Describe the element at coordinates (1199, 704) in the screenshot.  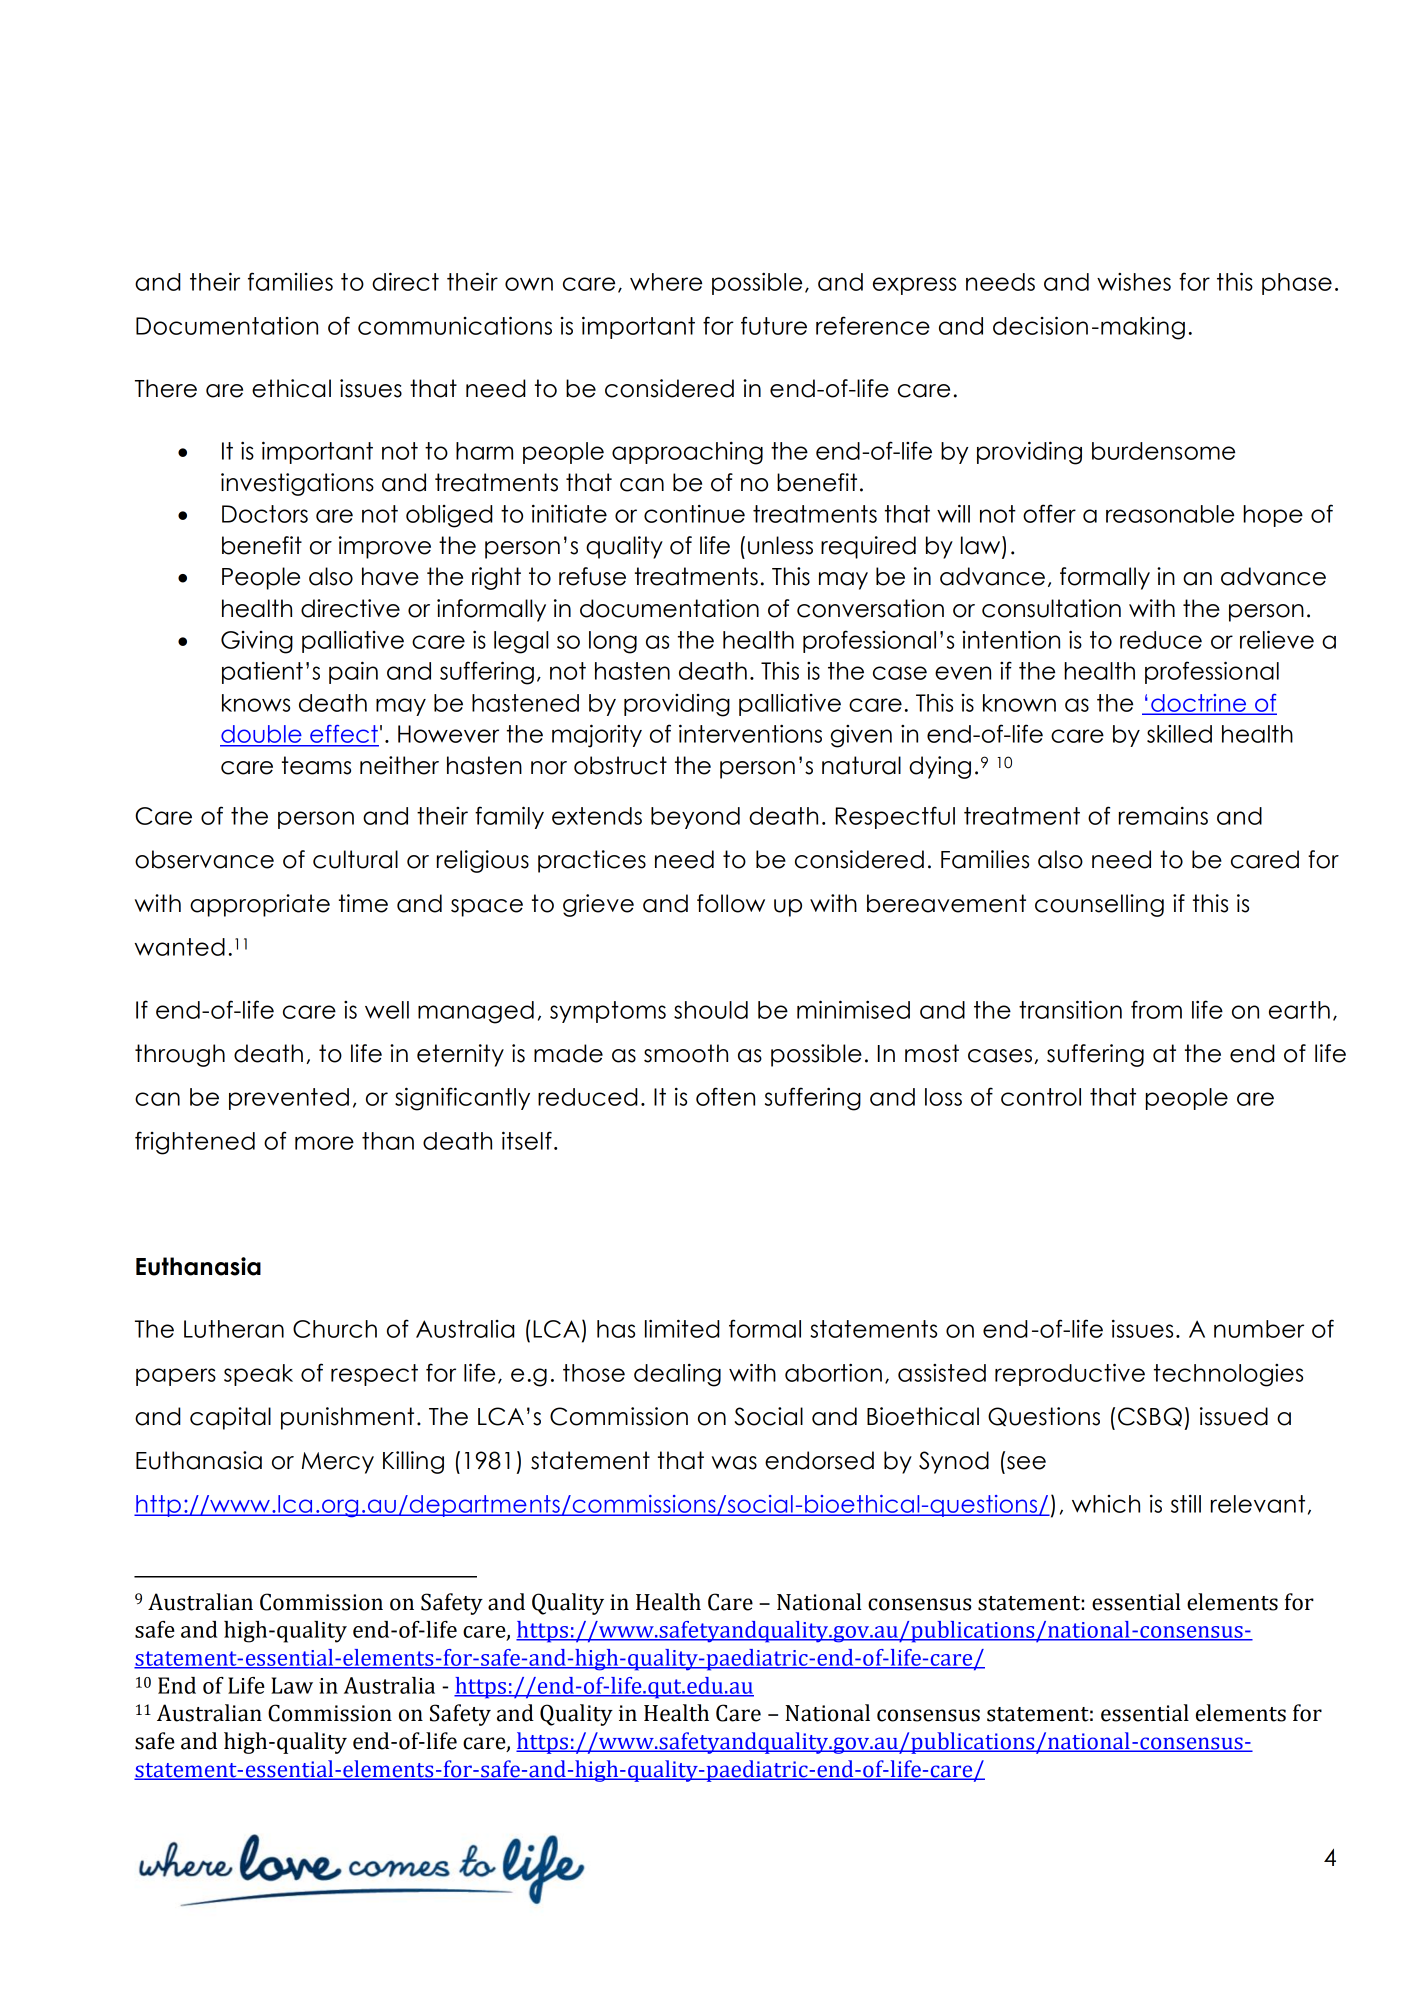
I see `doctrine` at that location.
